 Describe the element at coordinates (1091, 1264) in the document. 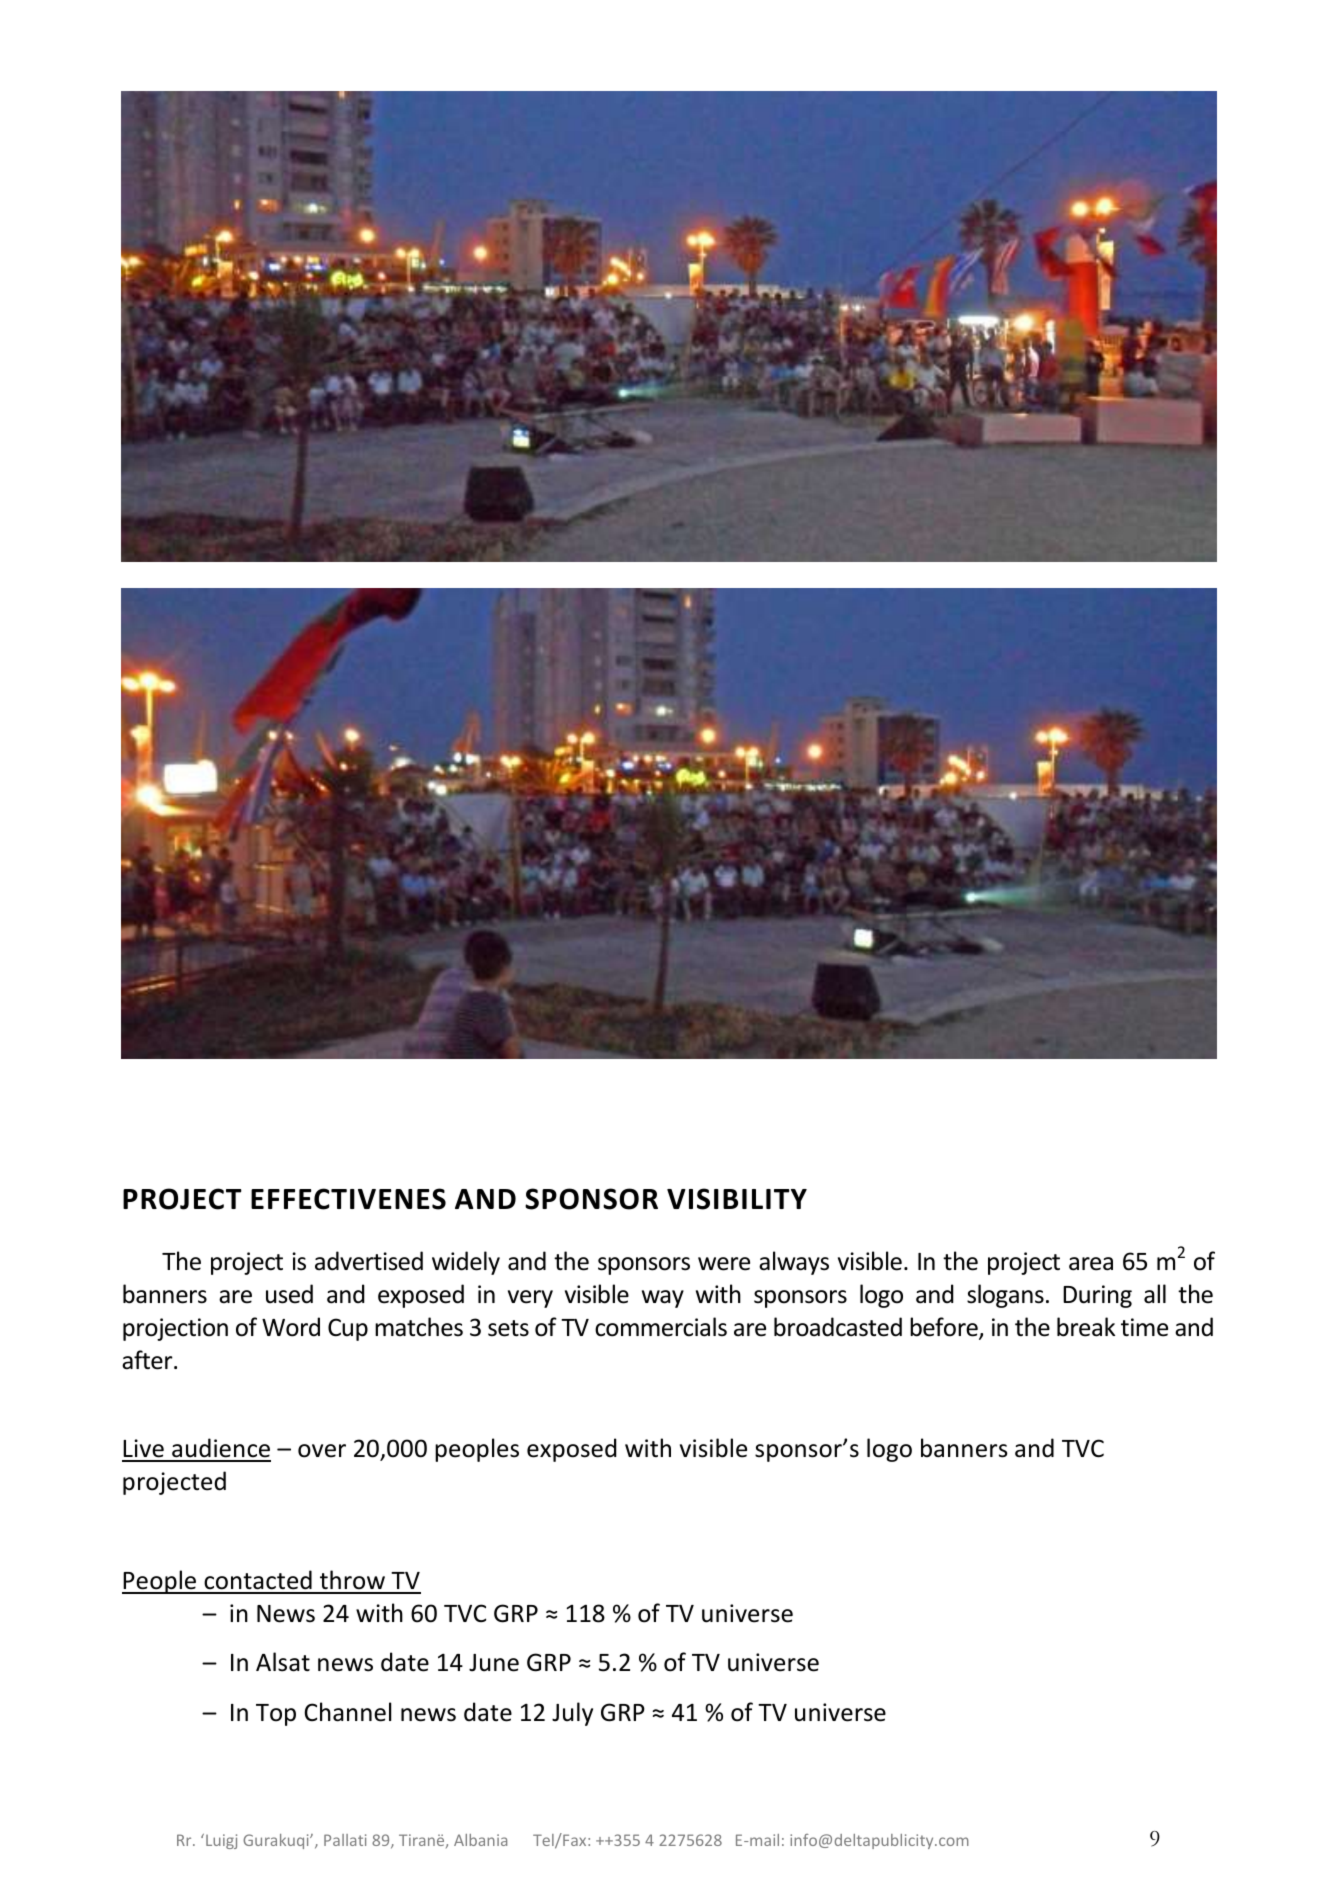

I see `area` at that location.
